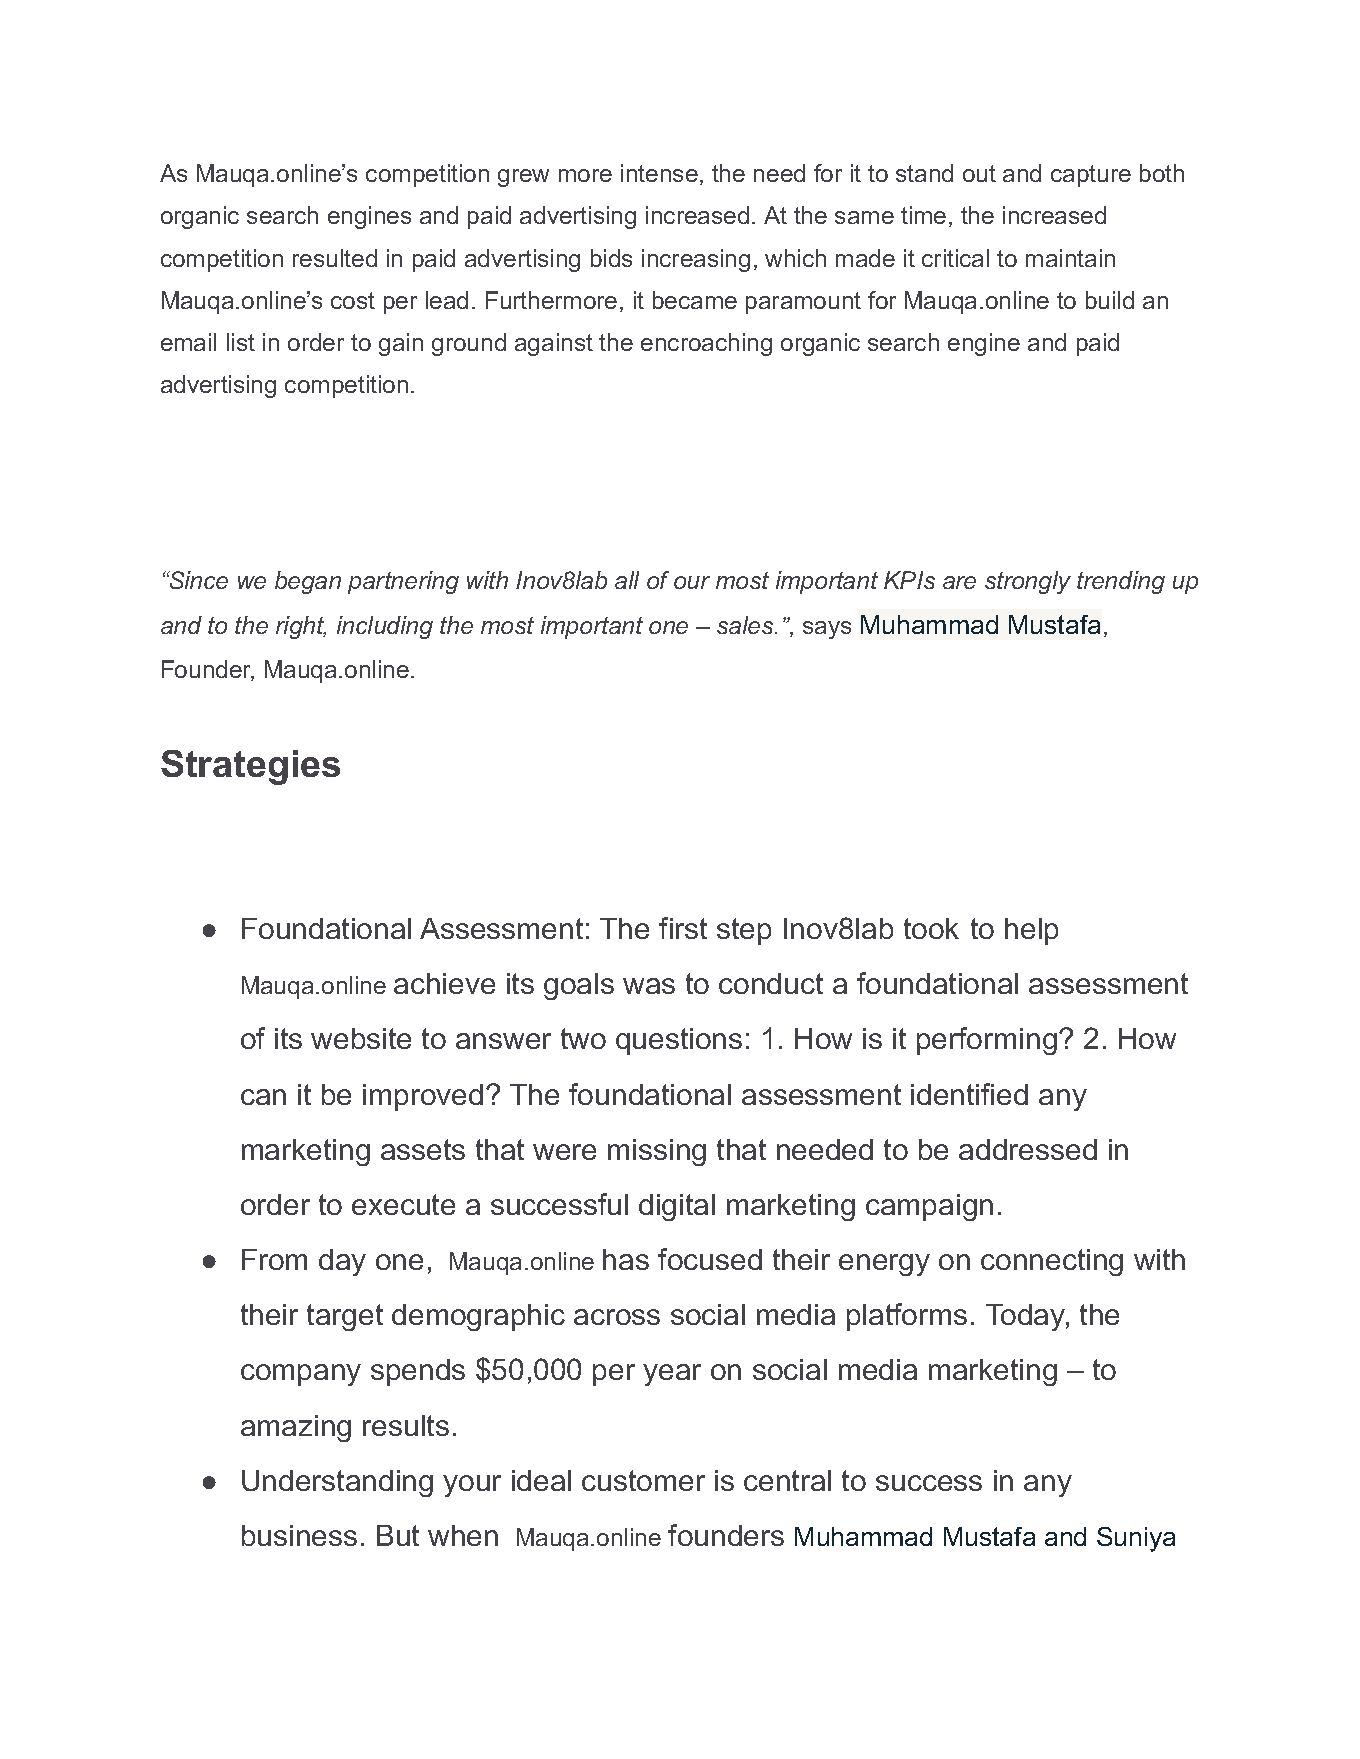  What do you see at coordinates (1070, 258) in the image?
I see `maintain` at bounding box center [1070, 258].
